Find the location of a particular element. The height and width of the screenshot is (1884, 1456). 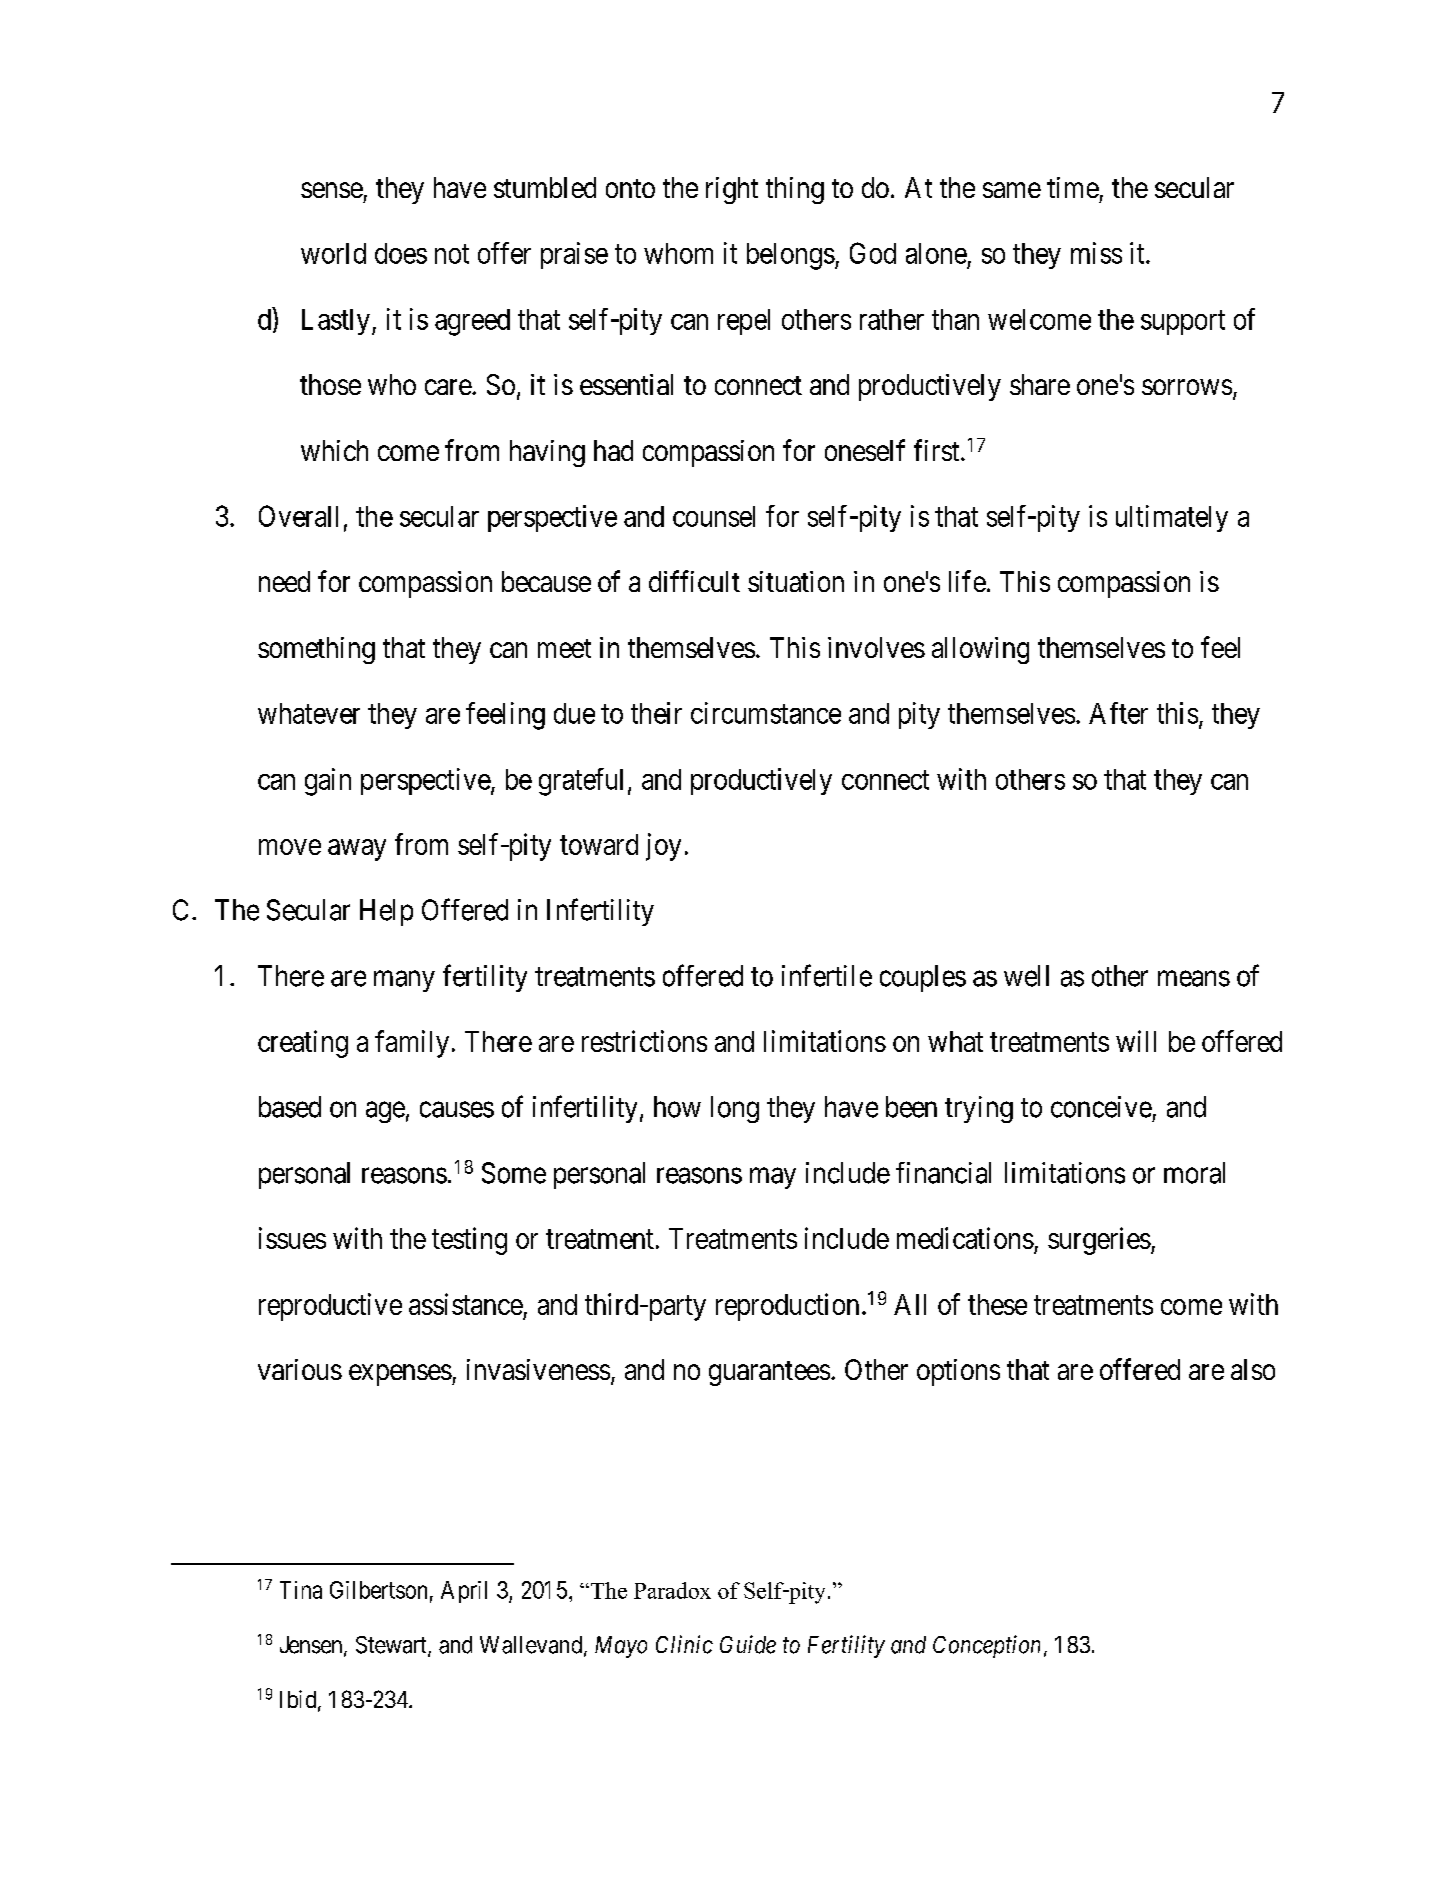

conceive is located at coordinates (1101, 1107).
